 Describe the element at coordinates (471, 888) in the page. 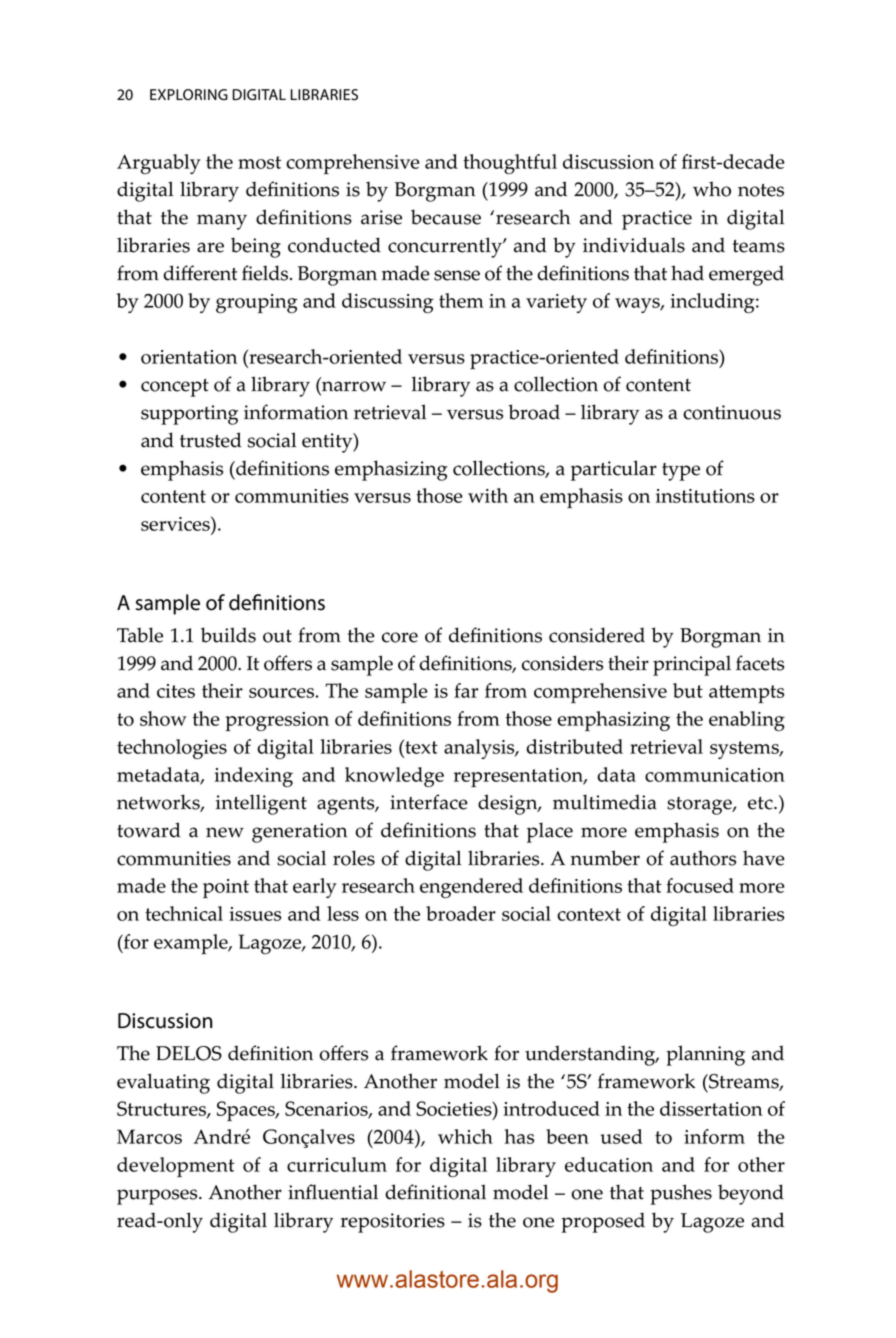

I see `engendered` at that location.
